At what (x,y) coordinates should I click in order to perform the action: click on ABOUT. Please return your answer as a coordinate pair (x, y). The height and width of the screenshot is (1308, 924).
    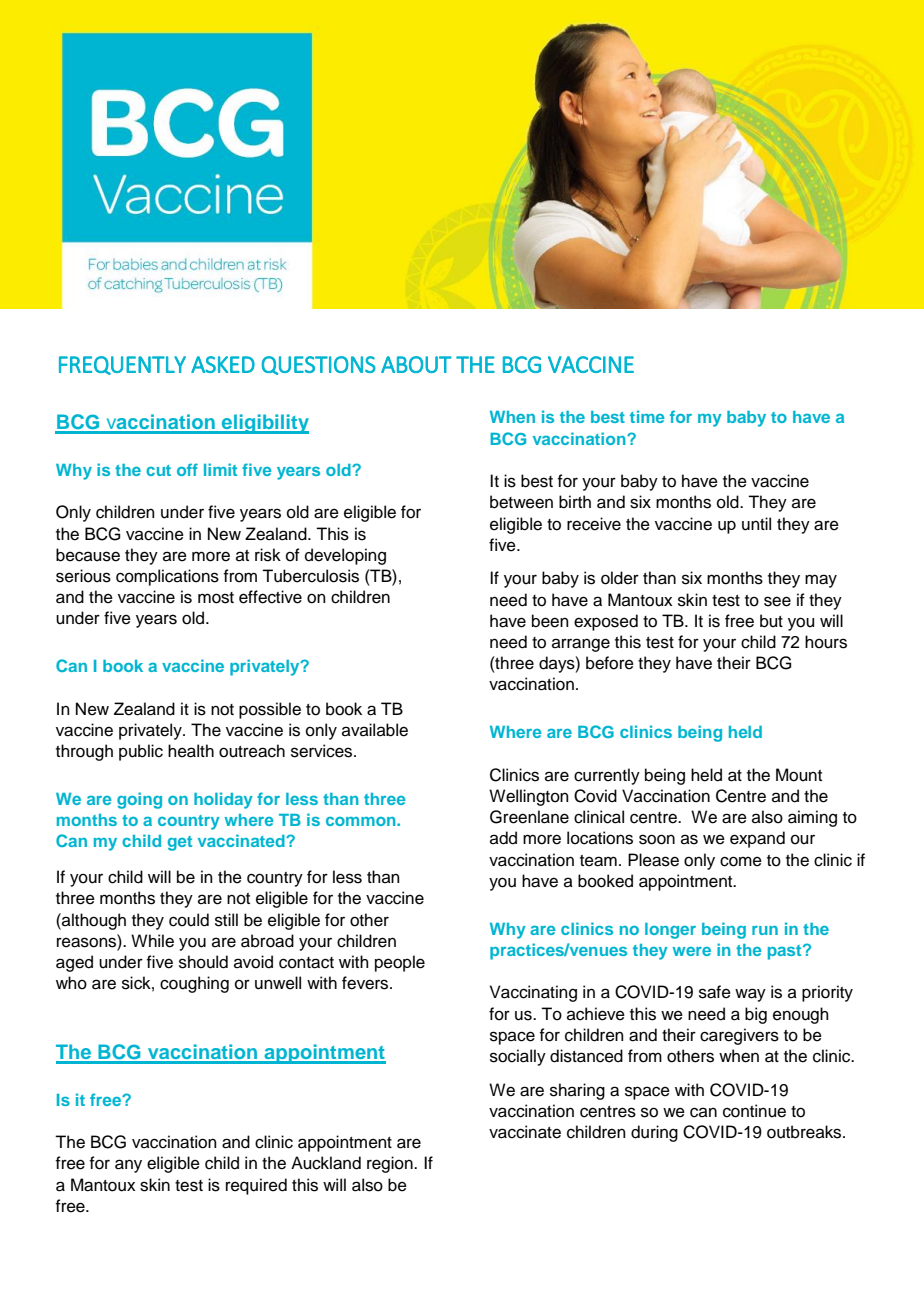
    Looking at the image, I should click on (416, 364).
